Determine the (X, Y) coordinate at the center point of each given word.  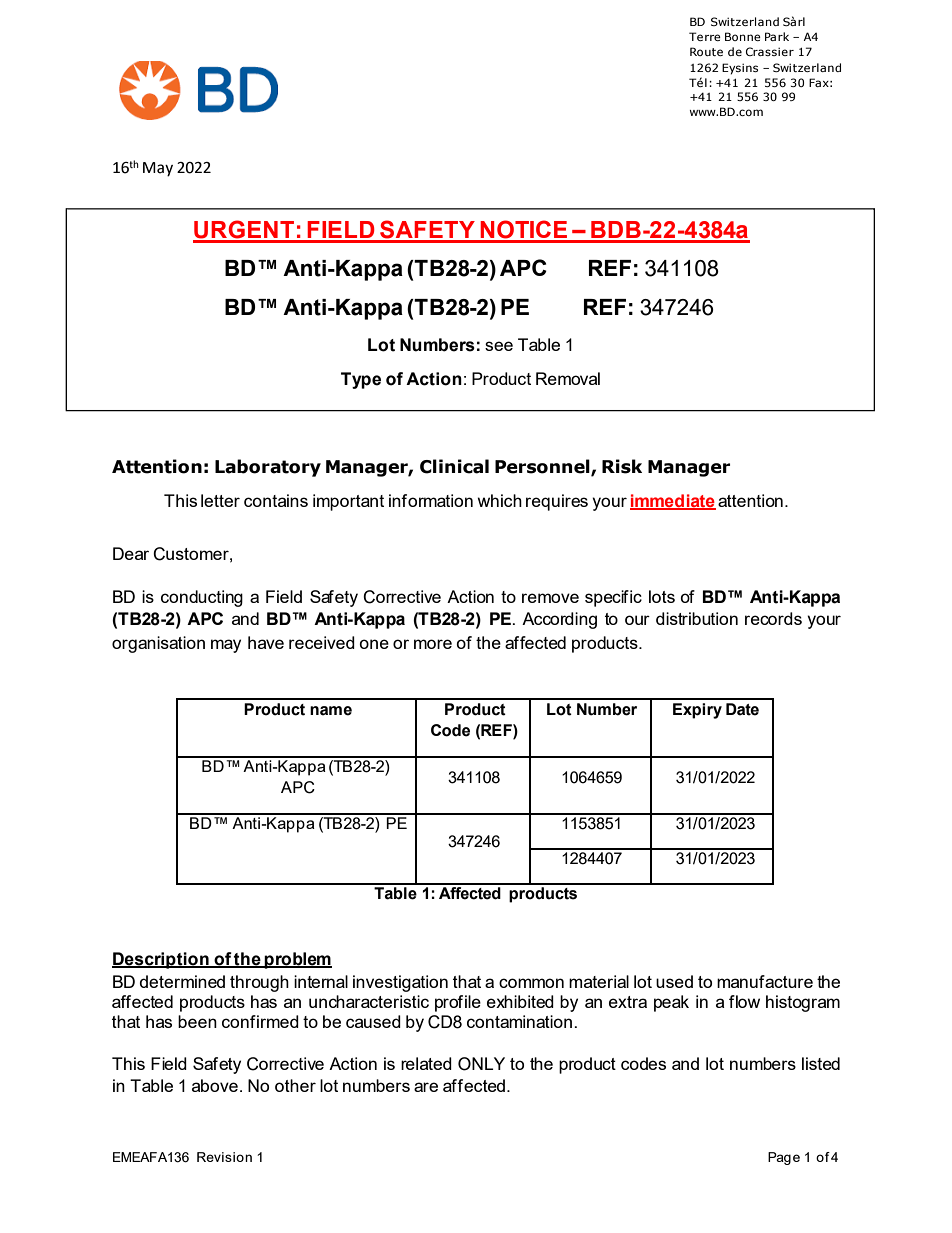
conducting (202, 598)
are (426, 1087)
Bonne (743, 36)
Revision (224, 1157)
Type (361, 380)
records (773, 618)
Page (784, 1158)
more (433, 644)
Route (706, 51)
